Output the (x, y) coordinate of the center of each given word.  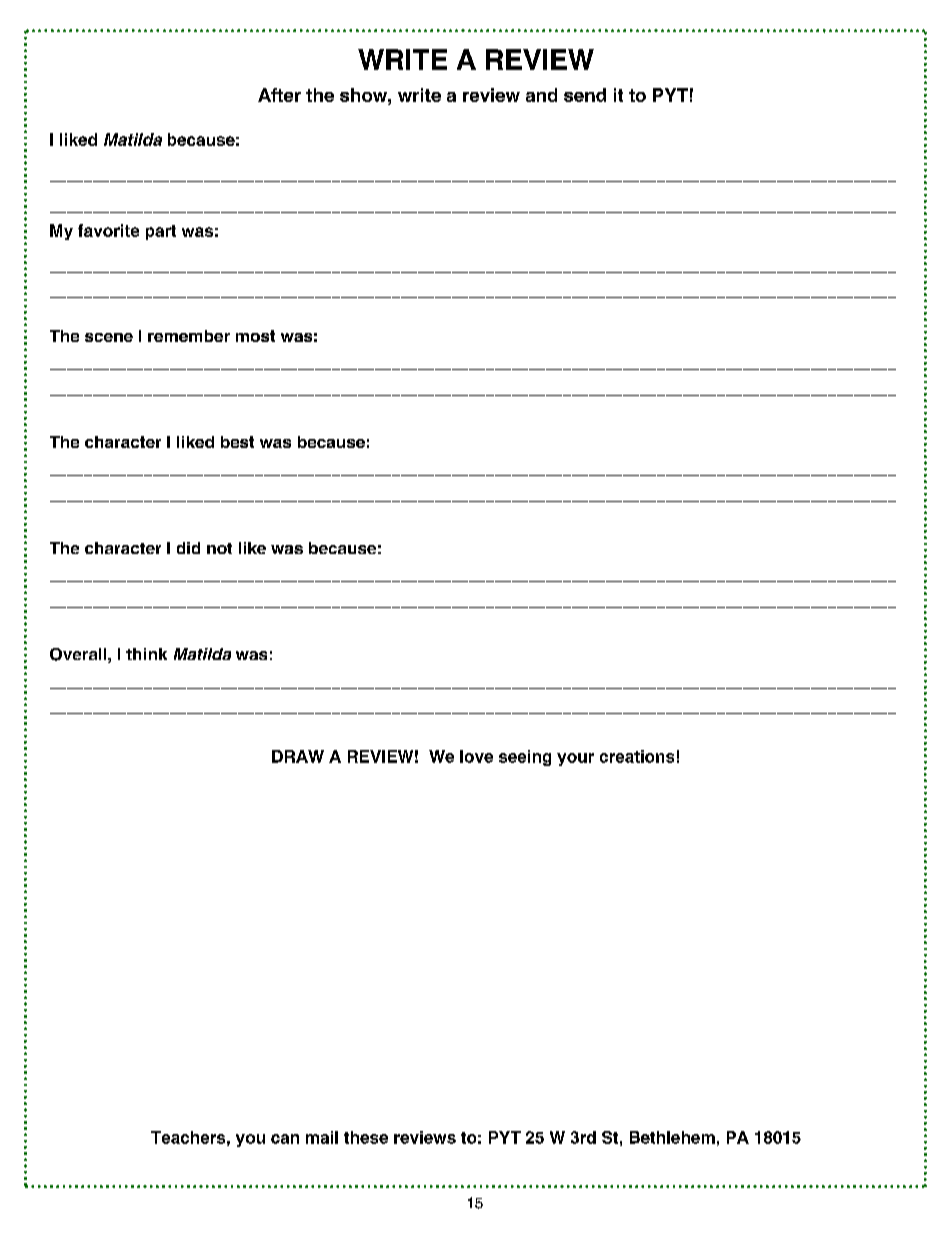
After (279, 95)
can (285, 1139)
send (585, 95)
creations (637, 756)
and (541, 95)
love (476, 756)
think (146, 654)
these (366, 1137)
